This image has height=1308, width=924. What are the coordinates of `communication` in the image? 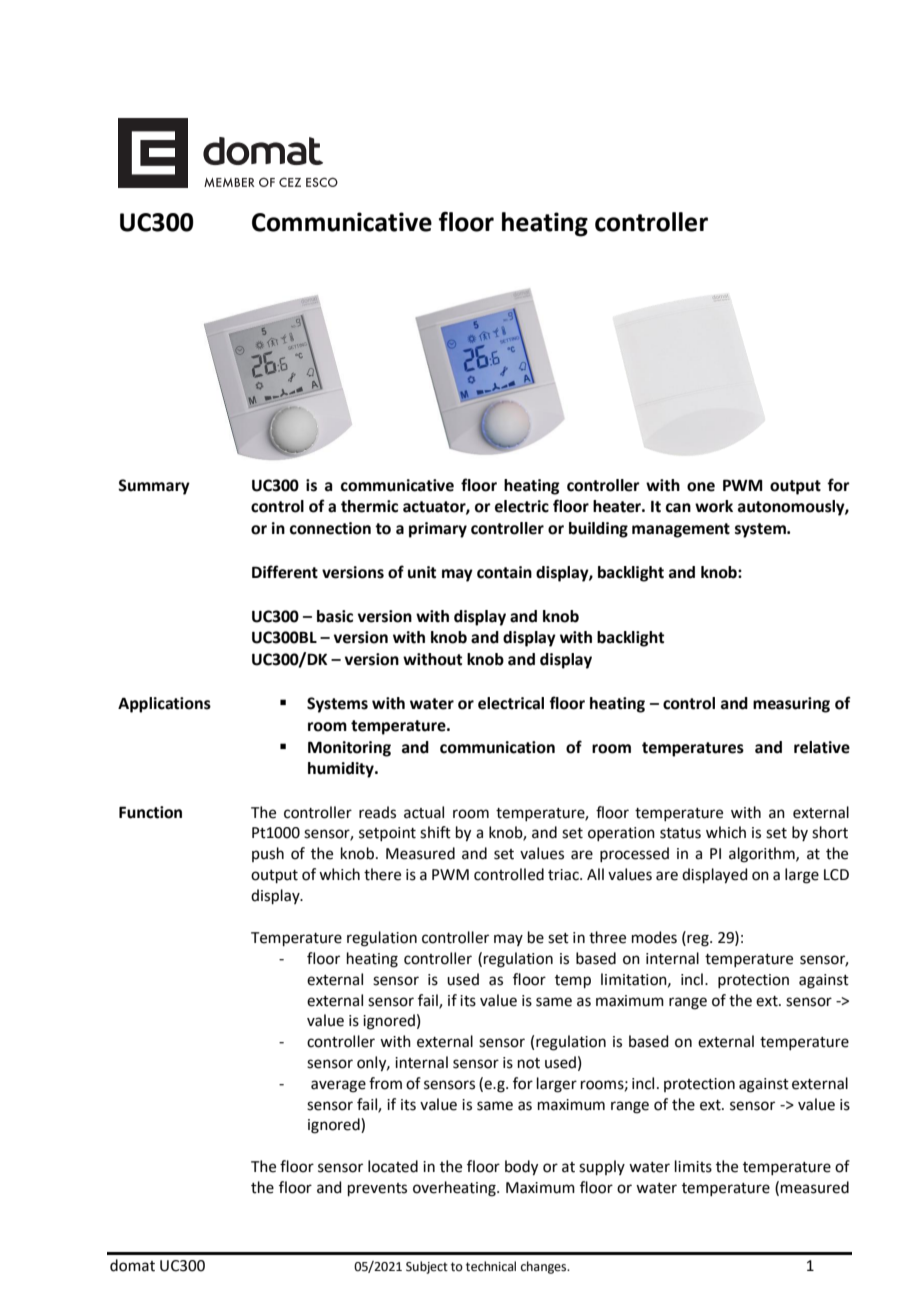 It's located at (497, 747).
